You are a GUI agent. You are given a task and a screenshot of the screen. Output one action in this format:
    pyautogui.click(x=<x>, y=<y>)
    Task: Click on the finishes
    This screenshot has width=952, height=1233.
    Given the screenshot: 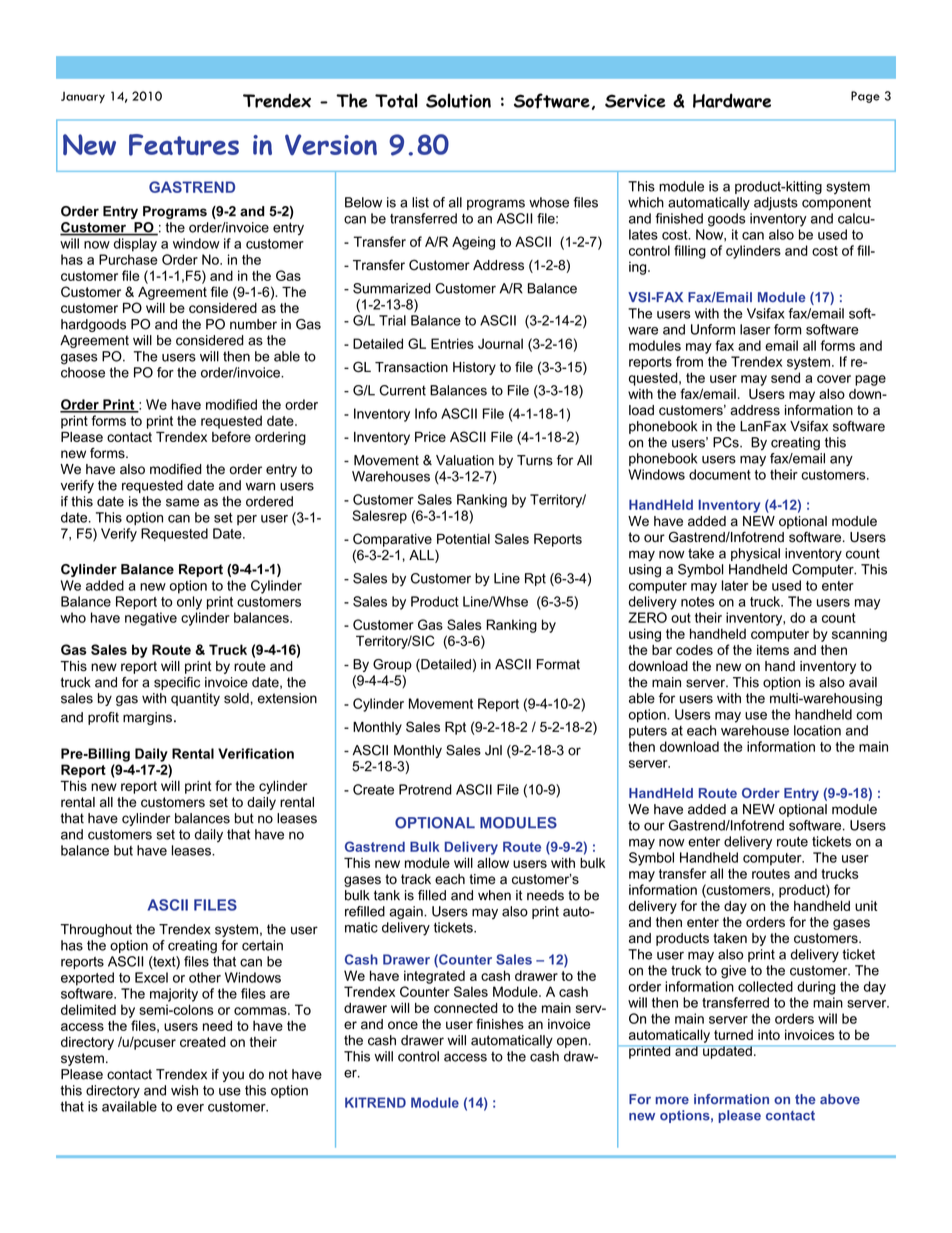 What is the action you would take?
    pyautogui.click(x=500, y=1024)
